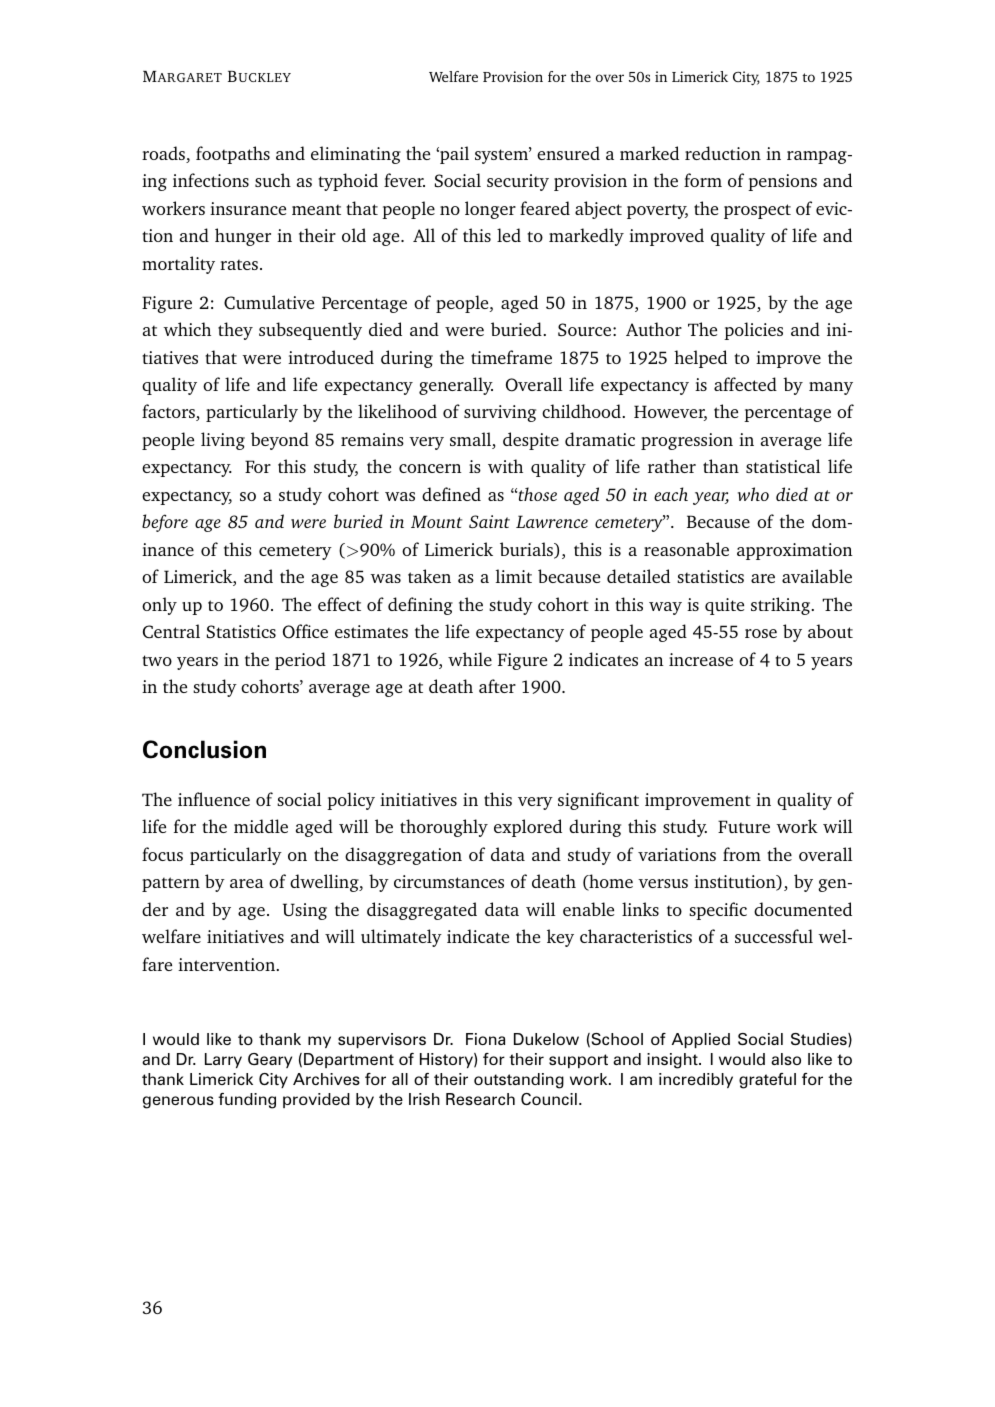  Describe the element at coordinates (761, 633) in the page. I see `rose` at that location.
